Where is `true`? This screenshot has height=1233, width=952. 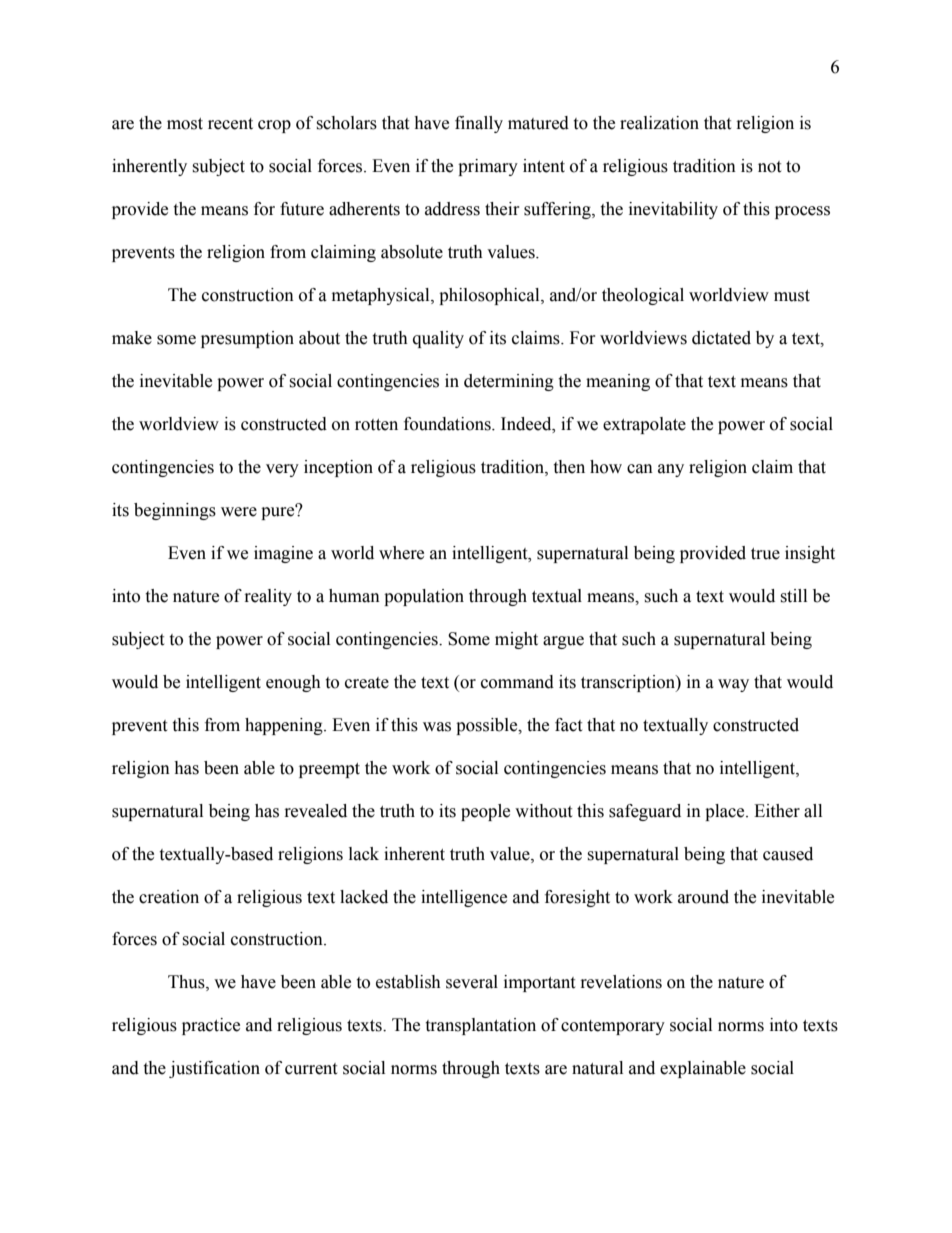 true is located at coordinates (765, 554).
